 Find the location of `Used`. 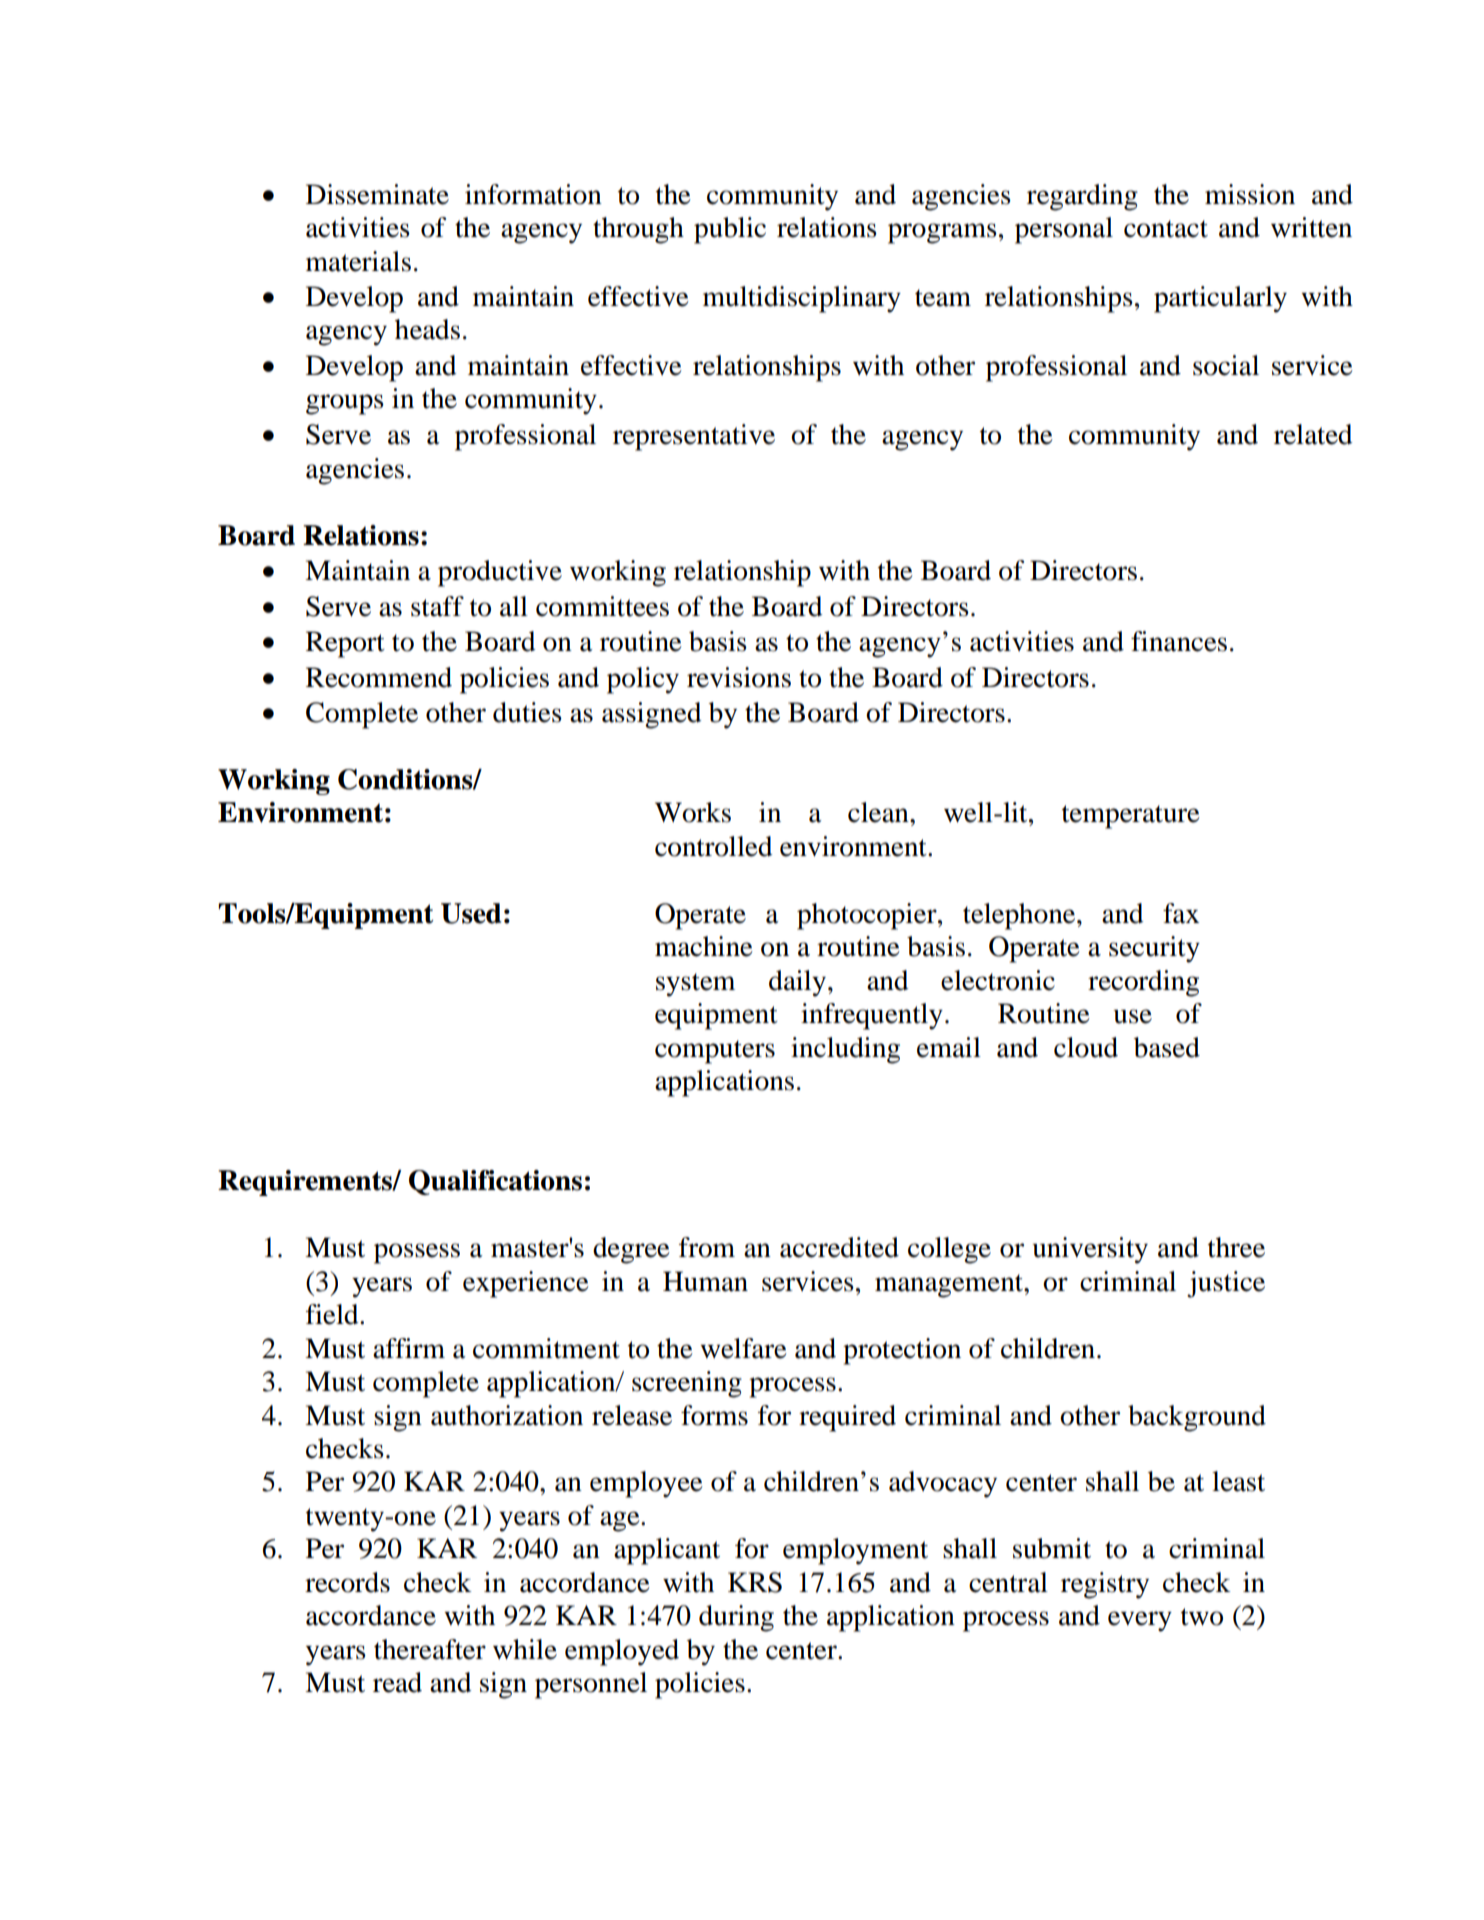

Used is located at coordinates (471, 913).
